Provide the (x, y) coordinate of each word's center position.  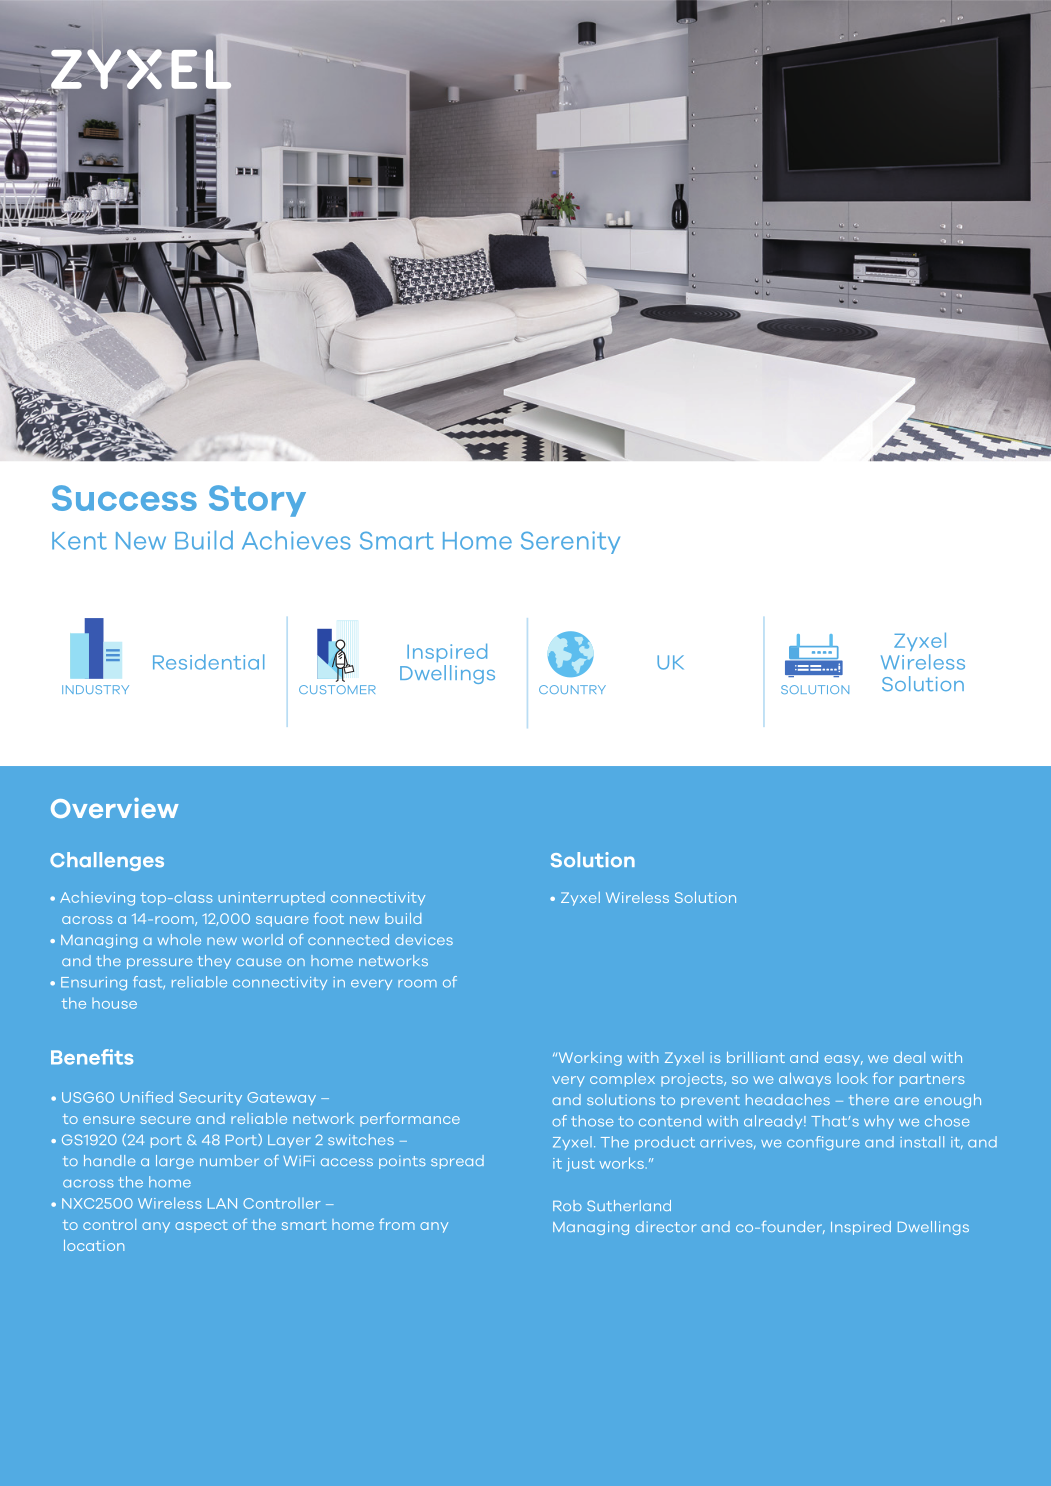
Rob (567, 1205)
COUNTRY (572, 689)
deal (909, 1057)
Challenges (107, 861)
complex (622, 1080)
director (666, 1226)
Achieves (296, 540)
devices (424, 939)
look (852, 1078)
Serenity (570, 542)
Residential (208, 662)
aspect (201, 1226)
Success (124, 498)
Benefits (92, 1057)
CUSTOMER (337, 689)
